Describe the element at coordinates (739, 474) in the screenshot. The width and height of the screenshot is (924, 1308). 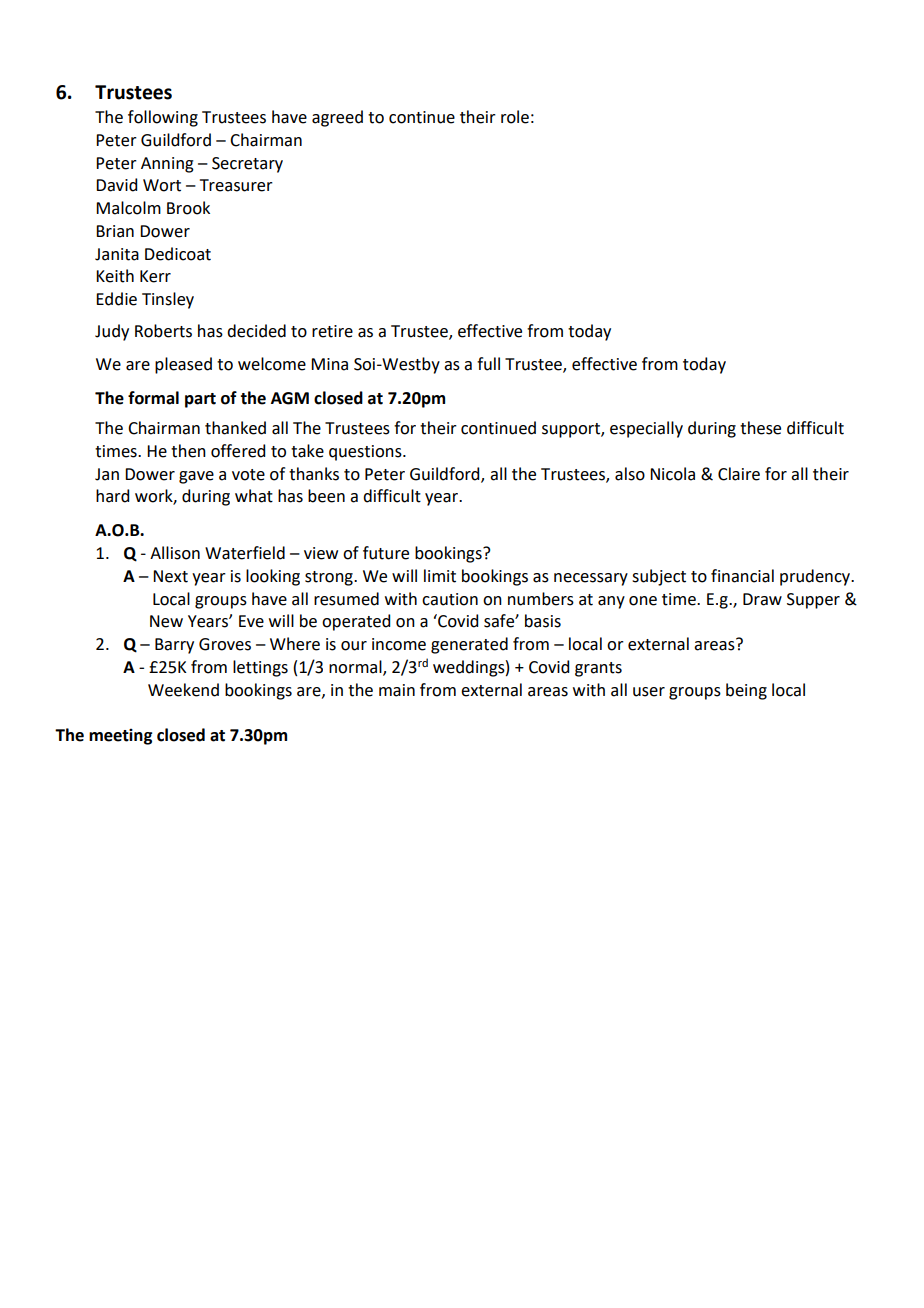
I see `Claire` at that location.
